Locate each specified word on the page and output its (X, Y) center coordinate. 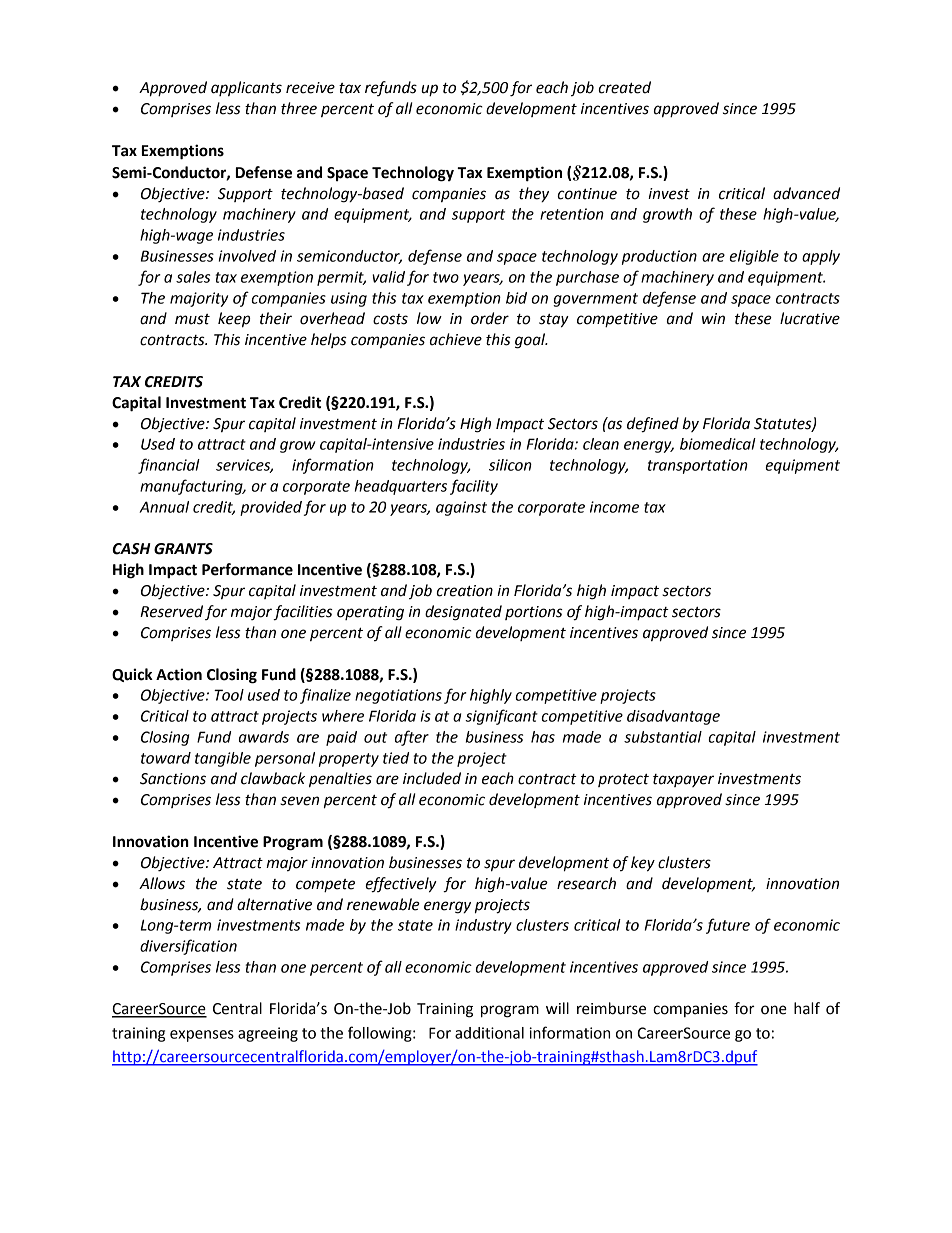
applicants (246, 88)
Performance (247, 569)
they (534, 195)
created (624, 87)
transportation (698, 466)
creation (464, 591)
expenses (202, 1036)
